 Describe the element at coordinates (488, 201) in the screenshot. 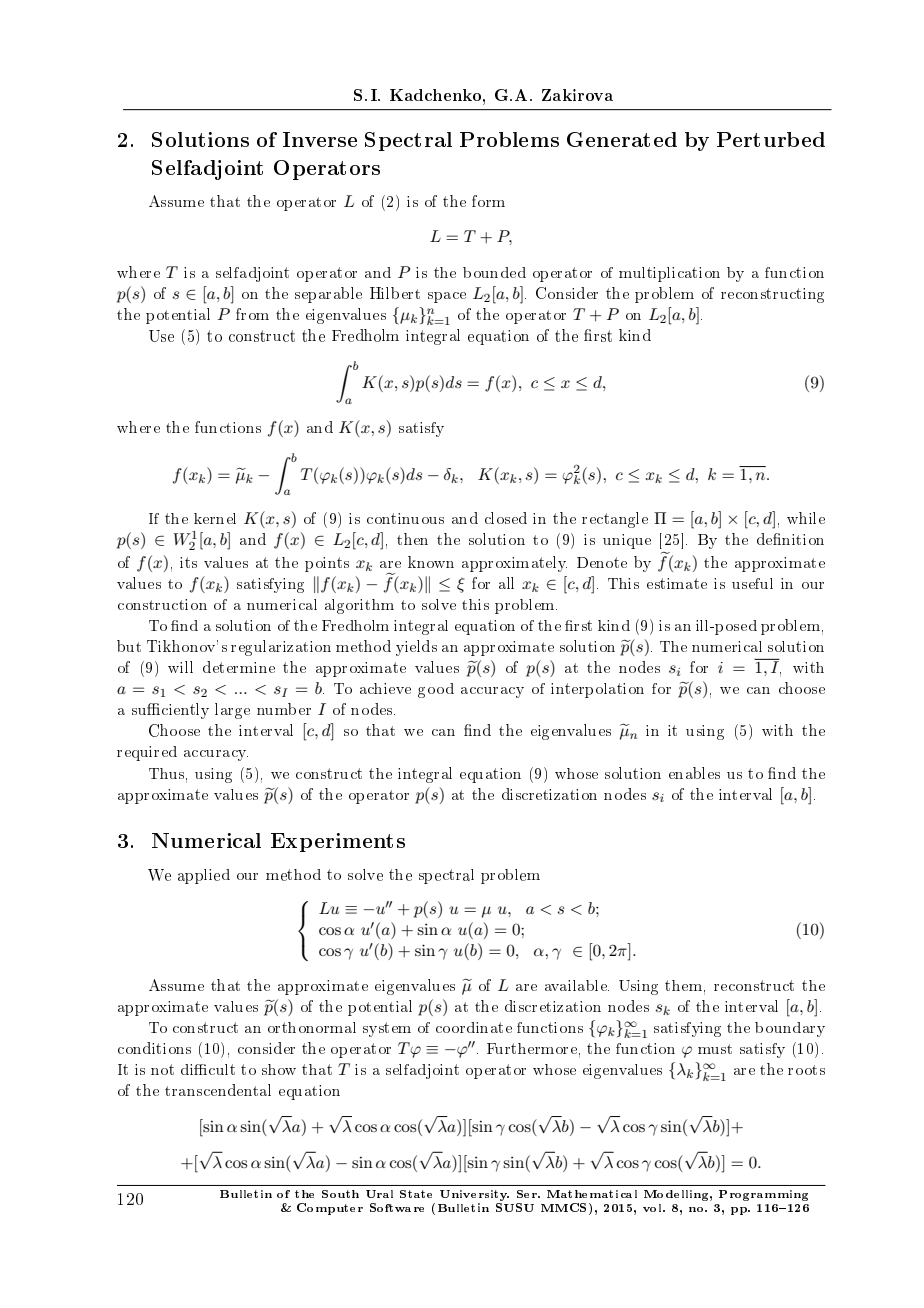

I see `form` at that location.
